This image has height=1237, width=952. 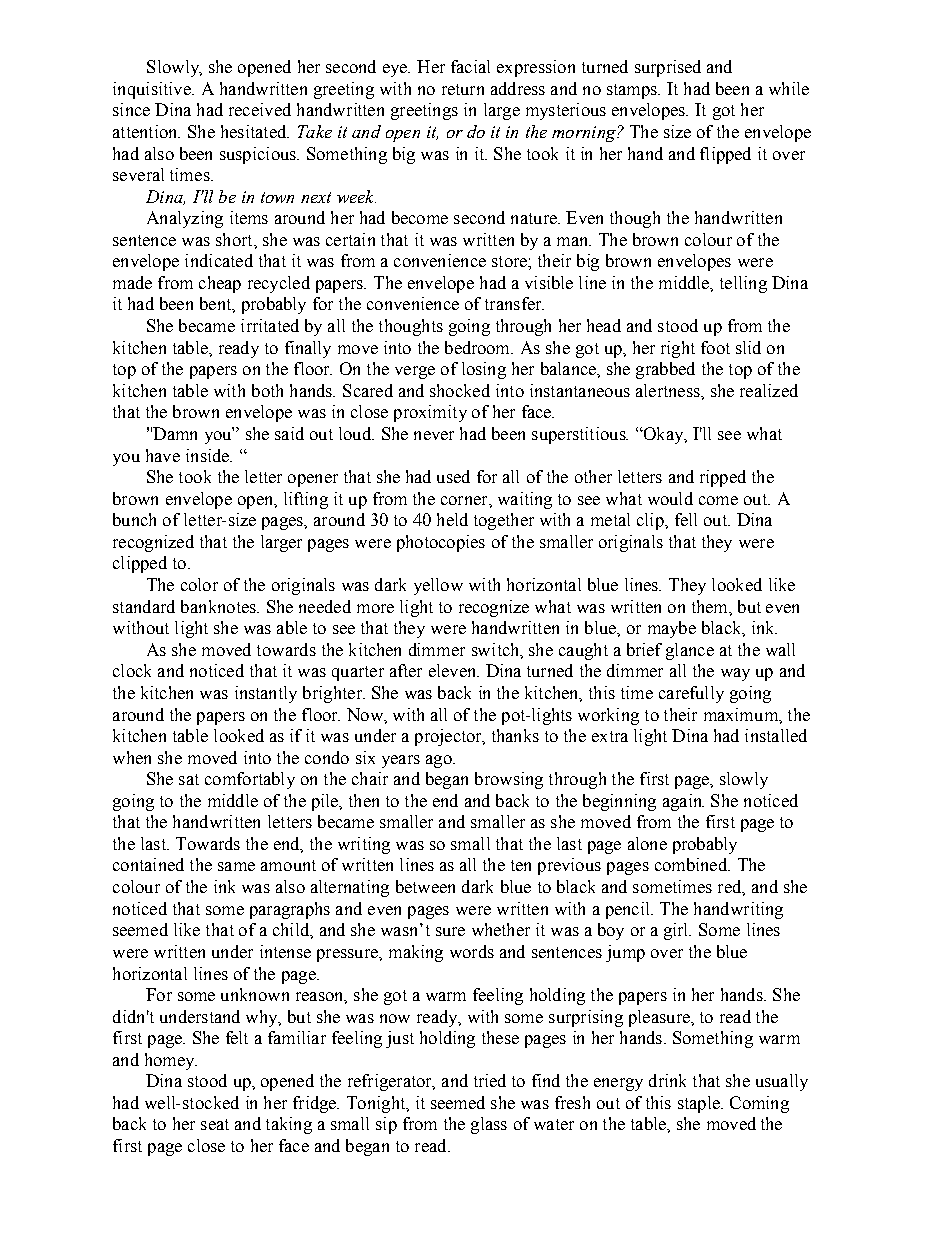 I want to click on surprised, so click(x=668, y=68).
